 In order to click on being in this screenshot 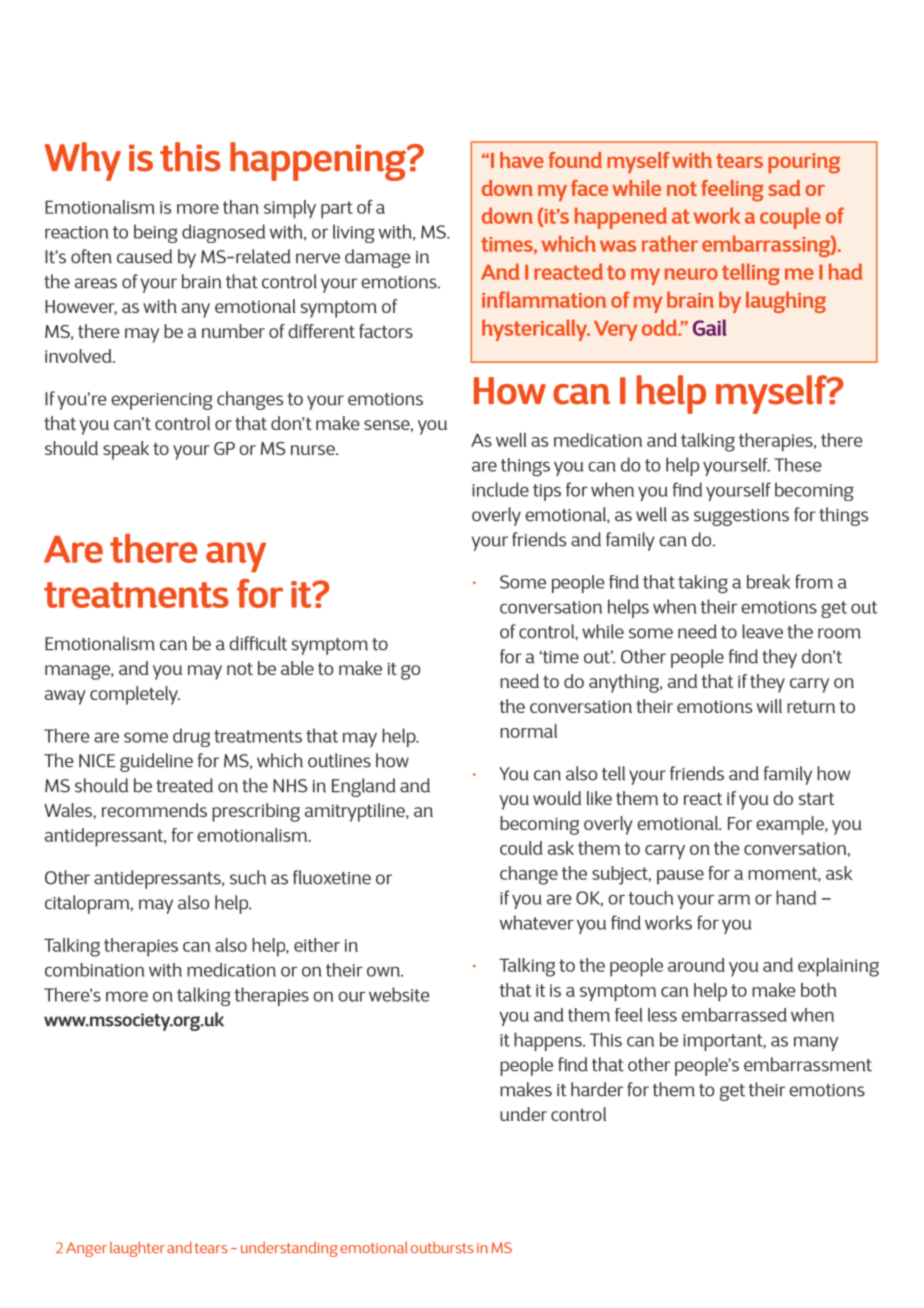, I will do `click(156, 233)`.
